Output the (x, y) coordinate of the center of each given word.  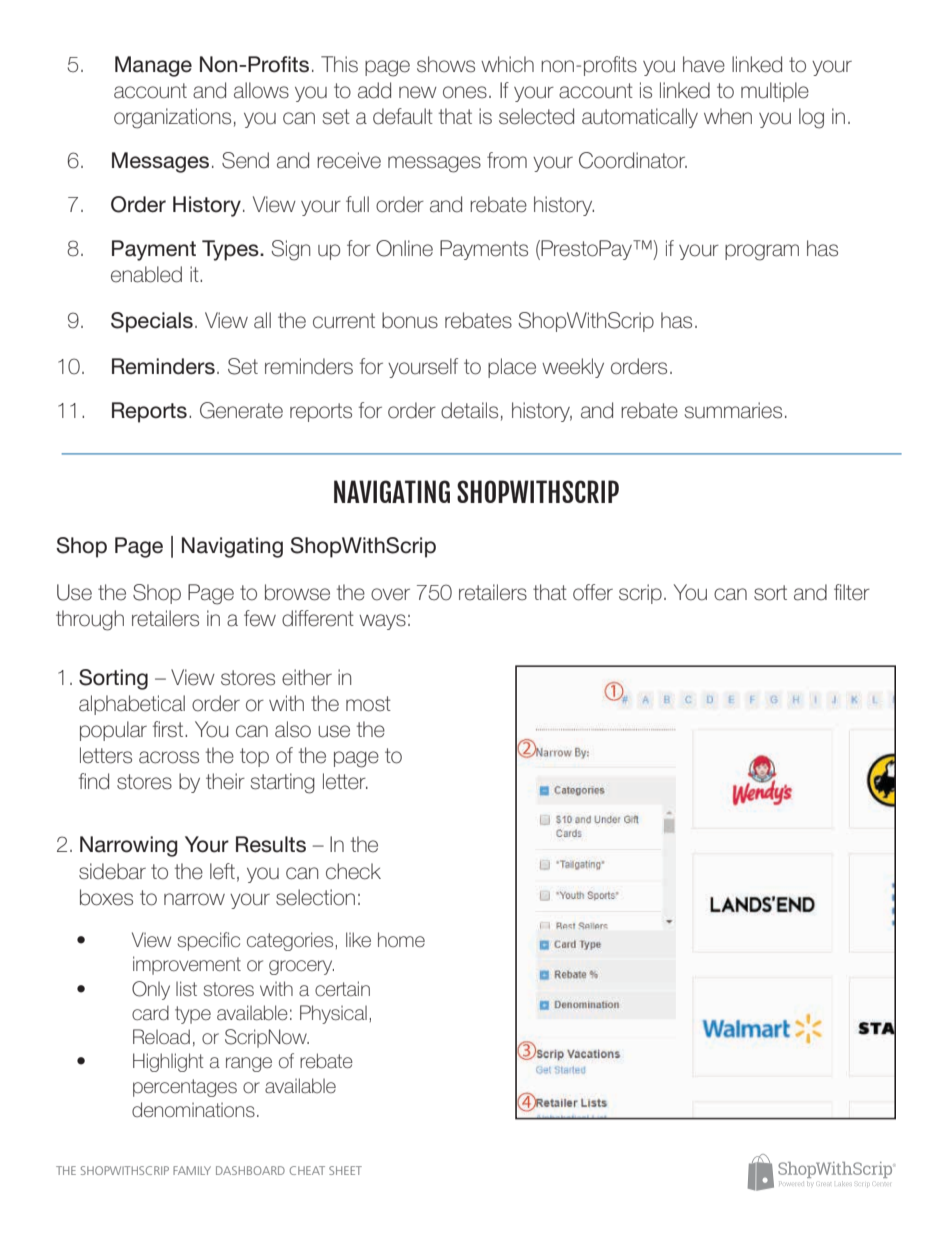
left (222, 871)
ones (465, 92)
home (401, 939)
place (512, 368)
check (353, 871)
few (260, 618)
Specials (152, 322)
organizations (172, 118)
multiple (775, 92)
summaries (733, 410)
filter (852, 592)
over (390, 594)
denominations (193, 1110)
